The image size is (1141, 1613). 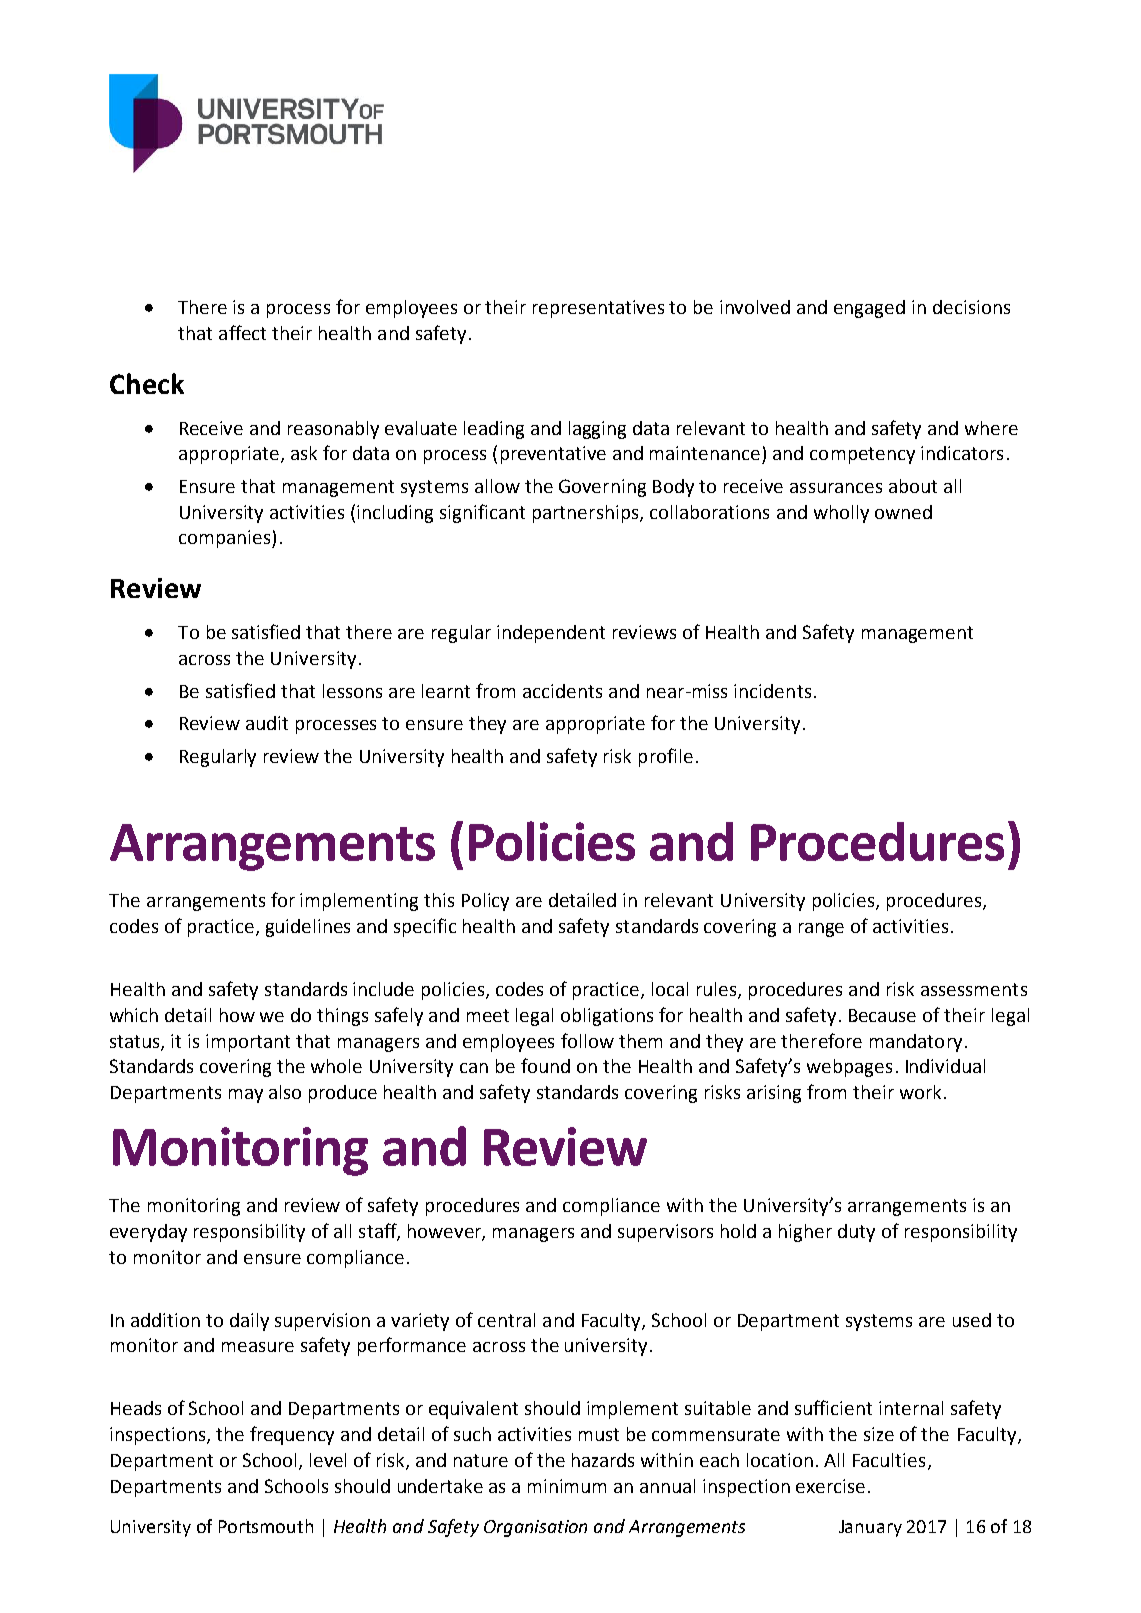 I want to click on audit, so click(x=267, y=723).
